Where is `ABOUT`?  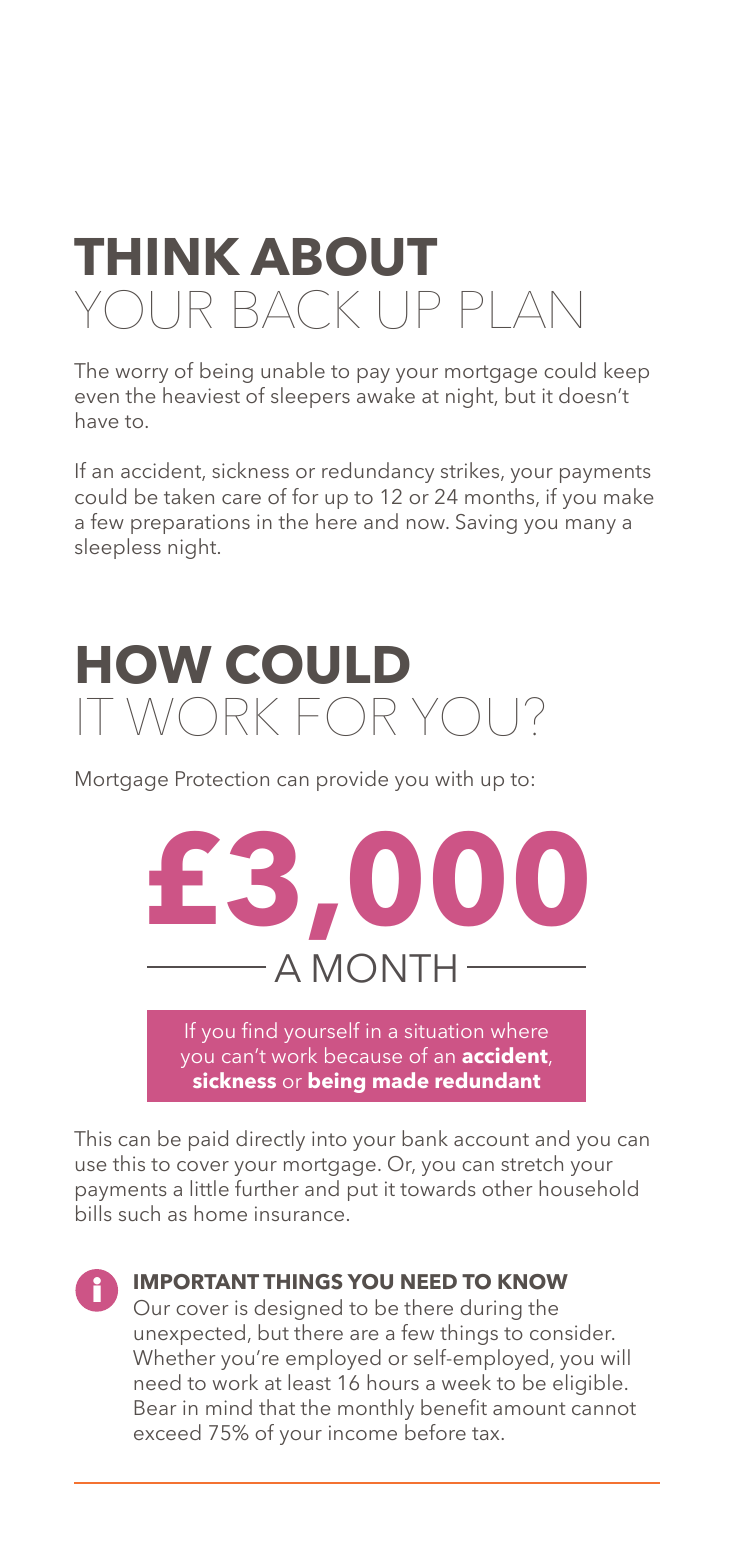 ABOUT is located at coordinates (343, 256).
